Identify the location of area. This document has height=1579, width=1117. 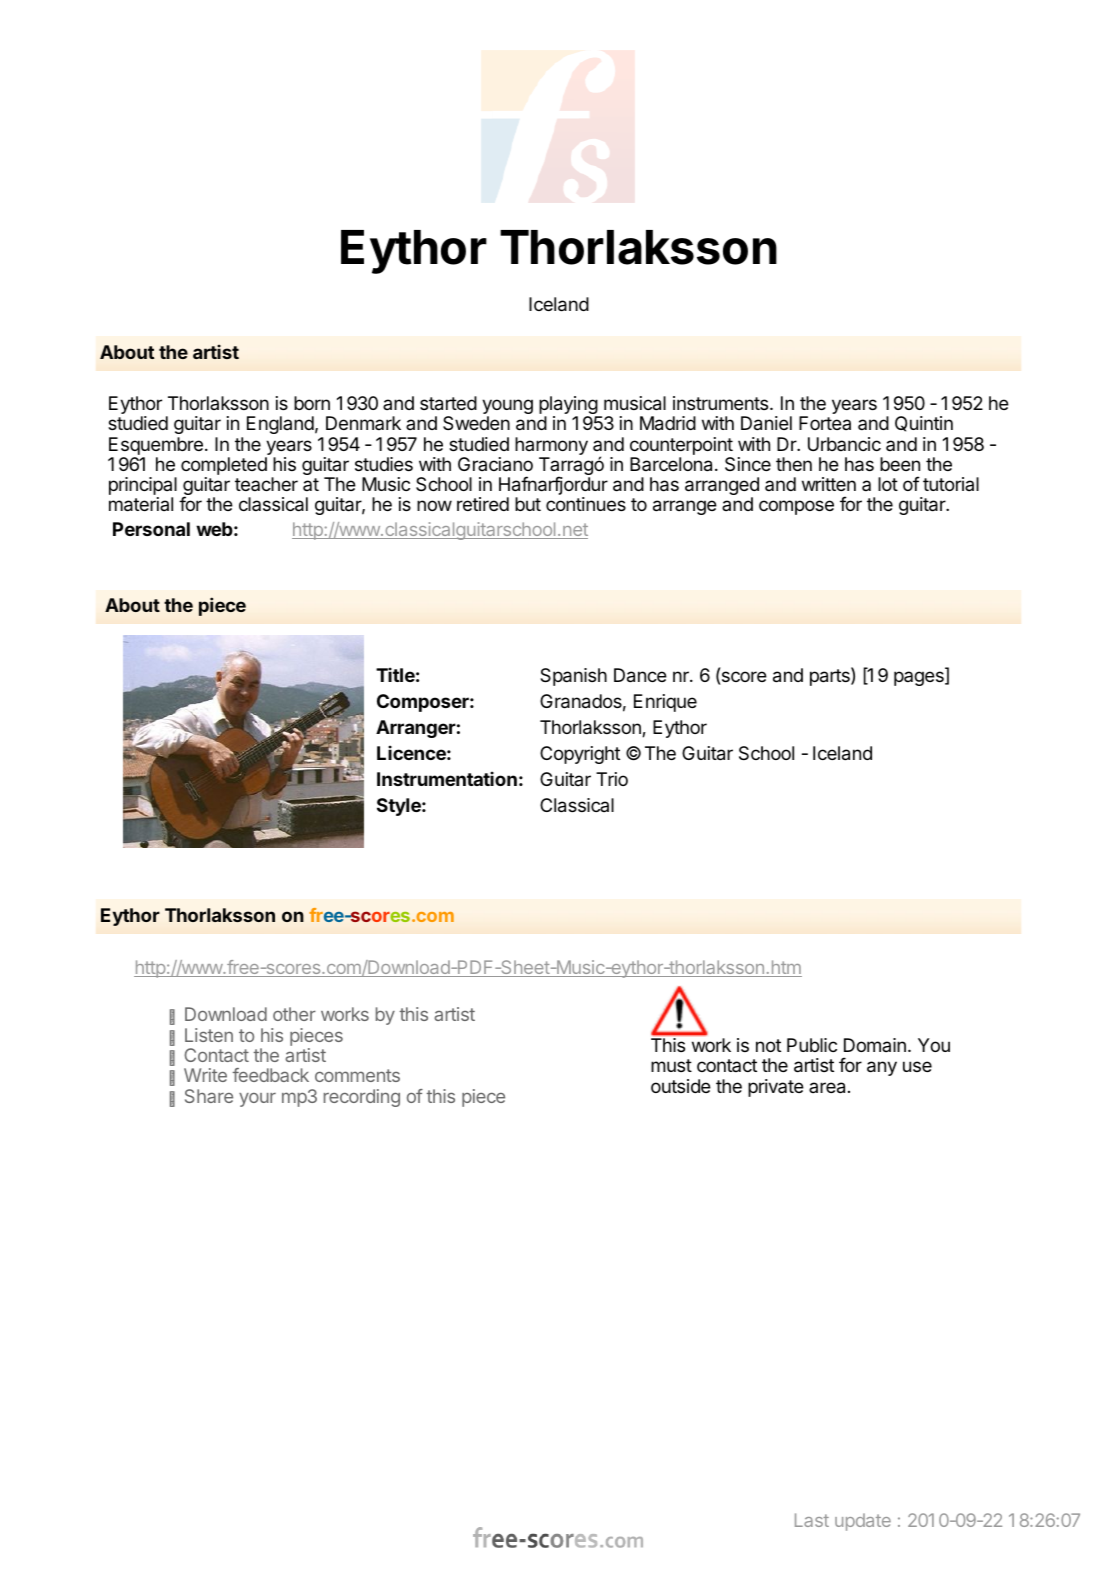
(827, 1088).
